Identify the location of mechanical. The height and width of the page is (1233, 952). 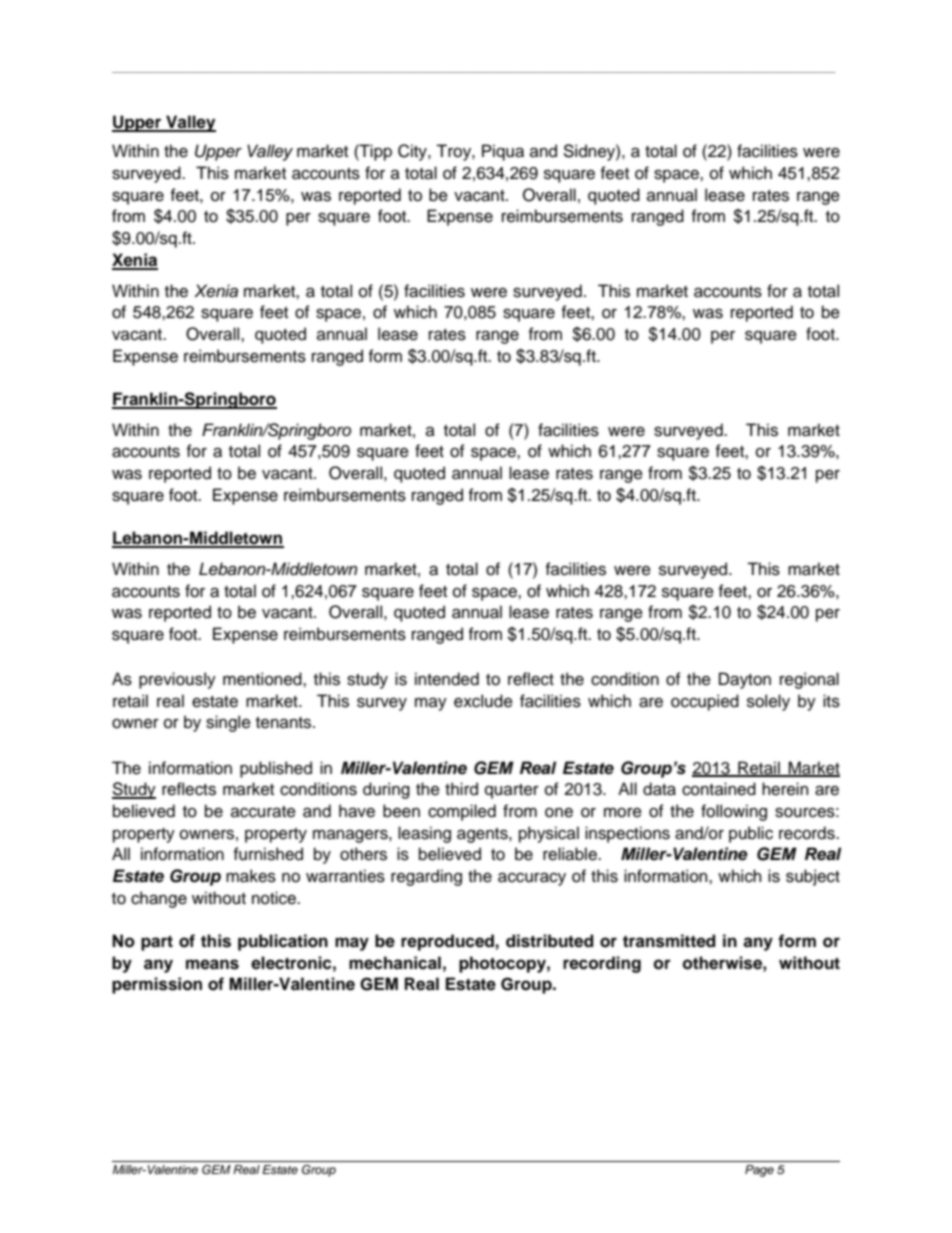
(395, 963).
